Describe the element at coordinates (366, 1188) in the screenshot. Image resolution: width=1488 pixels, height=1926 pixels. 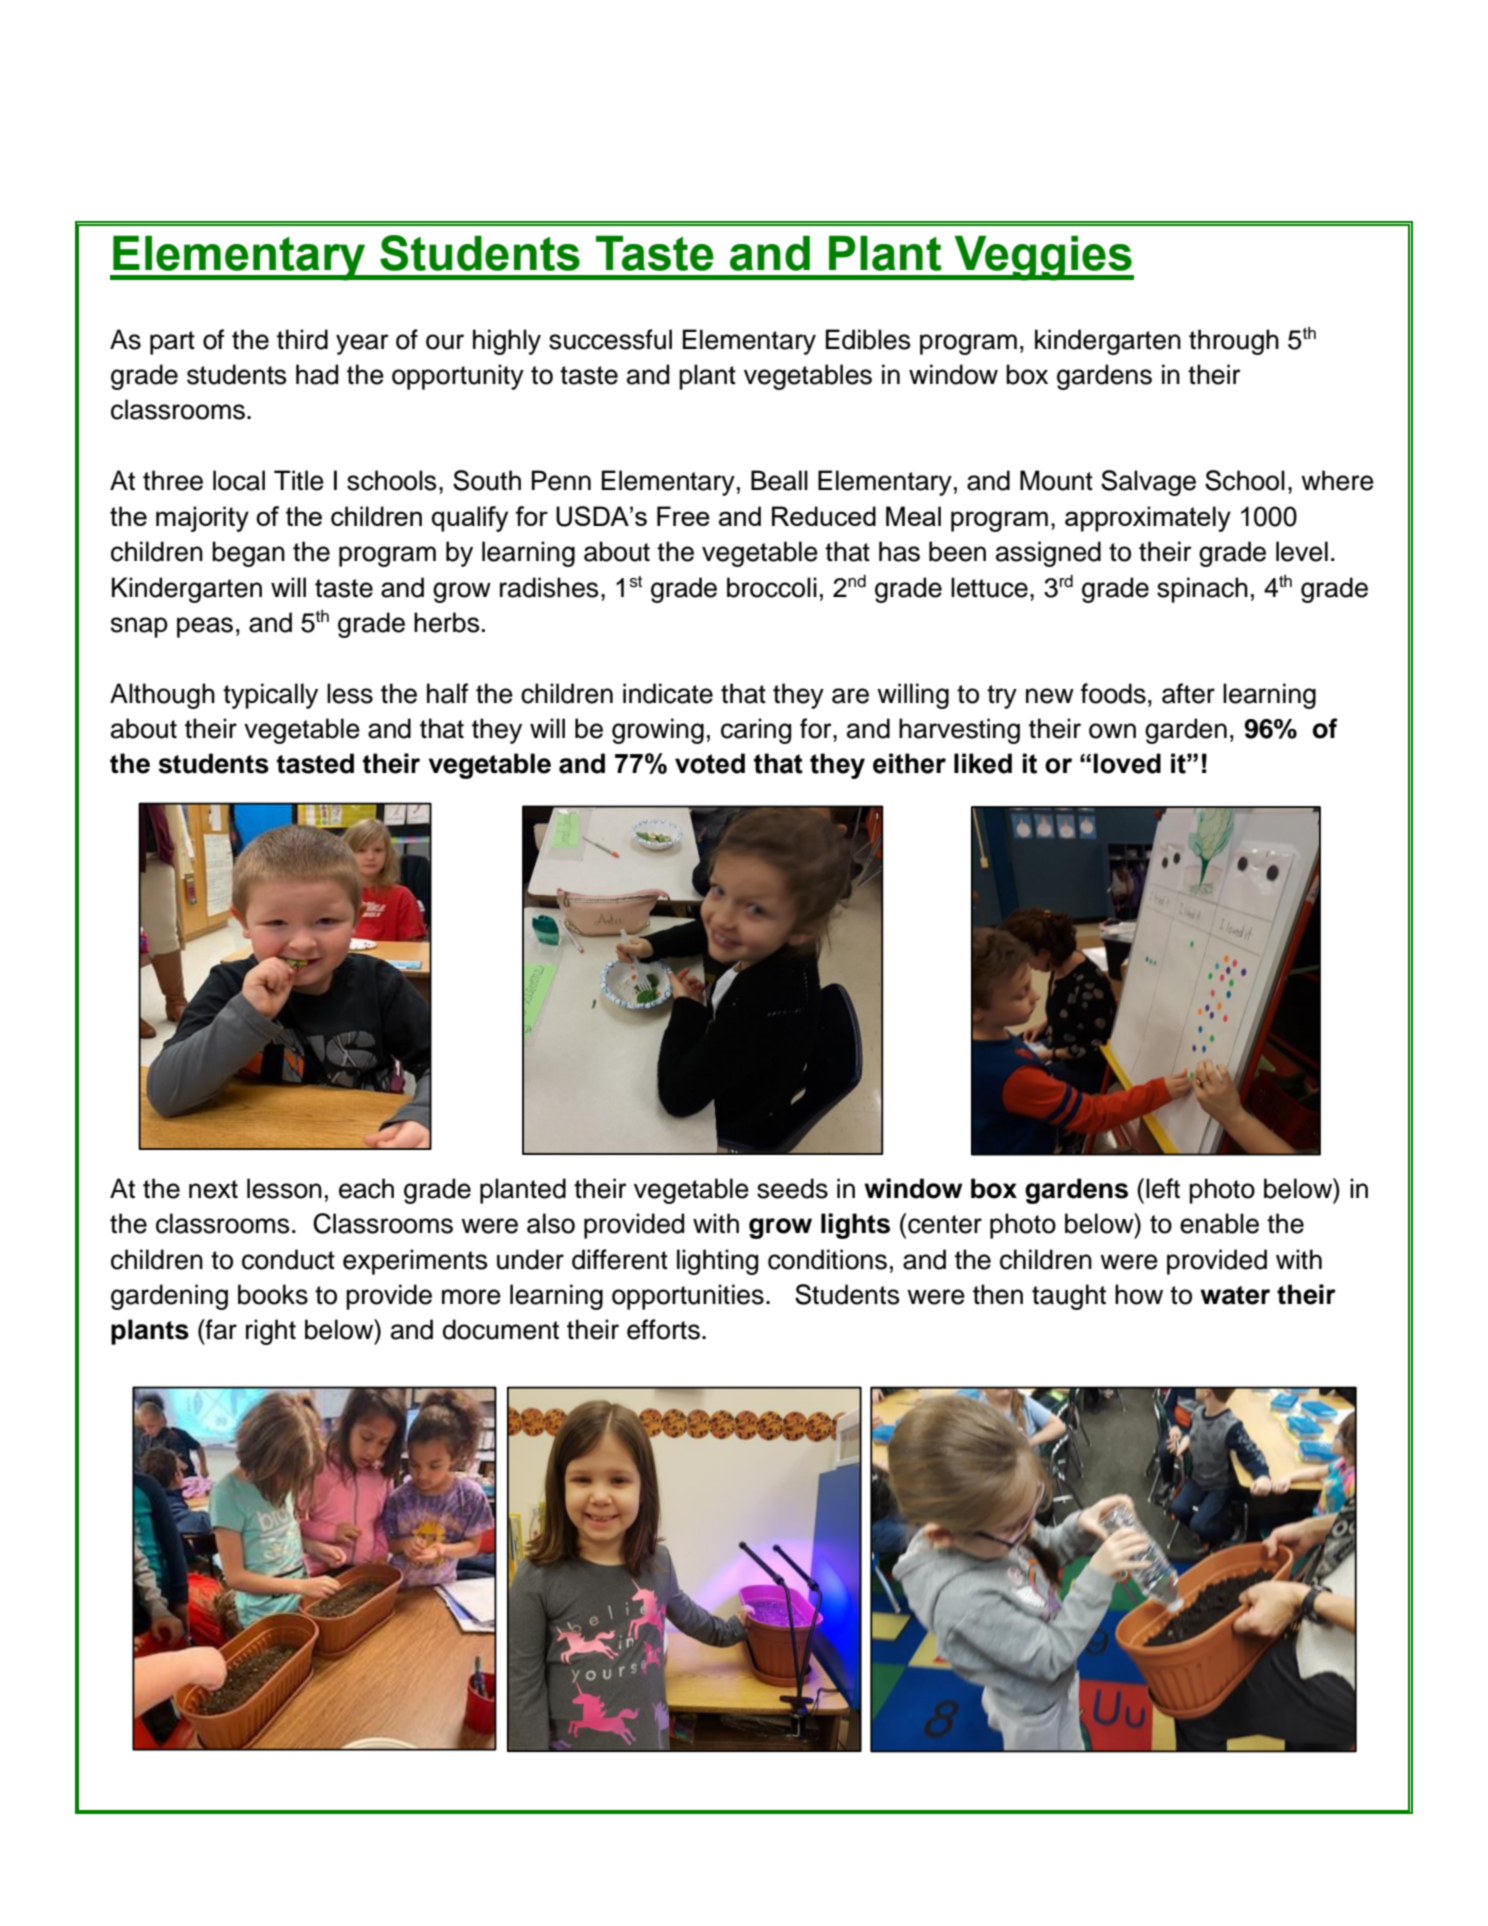
I see `each` at that location.
